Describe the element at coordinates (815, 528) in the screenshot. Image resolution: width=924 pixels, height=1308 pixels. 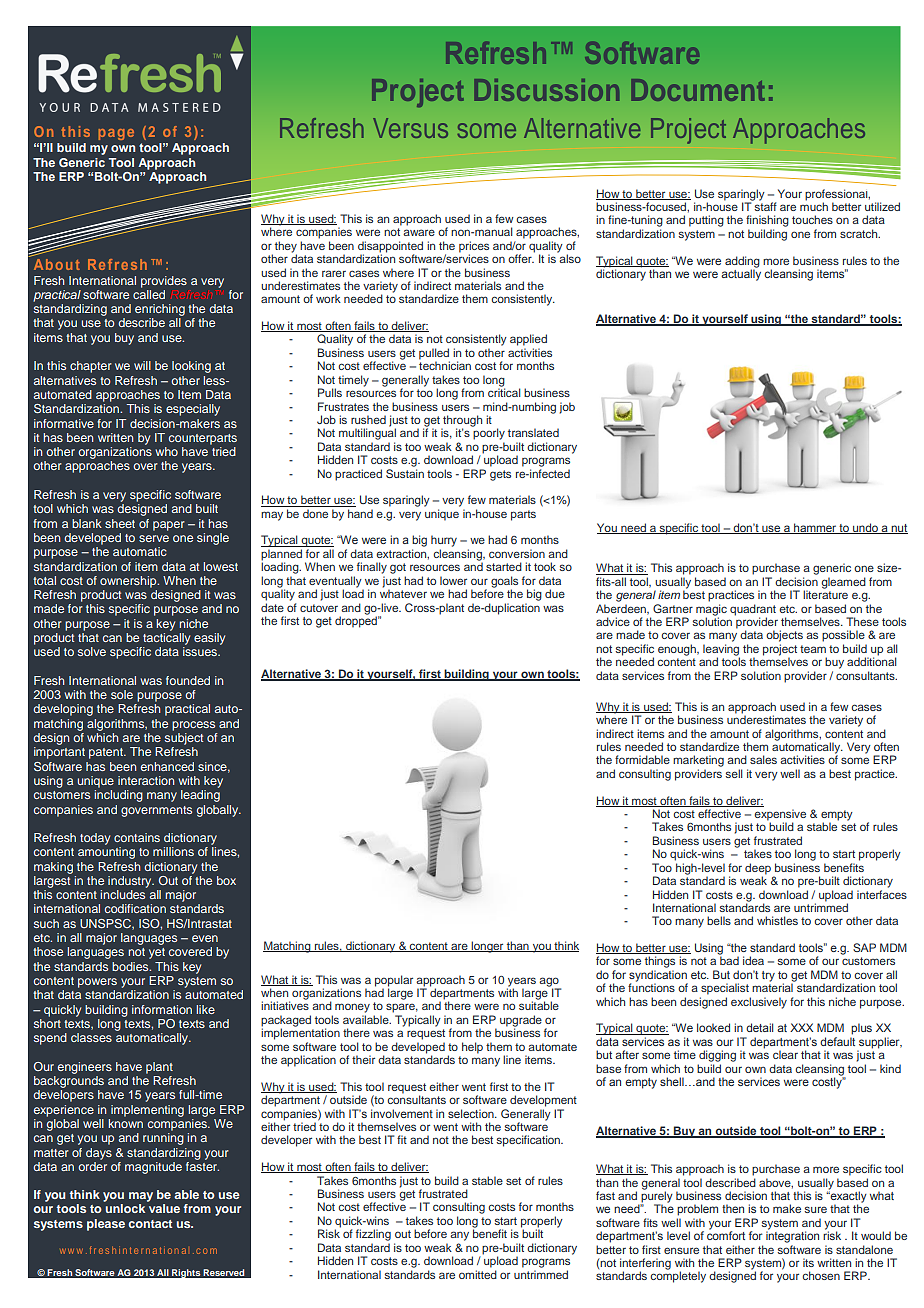
I see `hammer` at that location.
